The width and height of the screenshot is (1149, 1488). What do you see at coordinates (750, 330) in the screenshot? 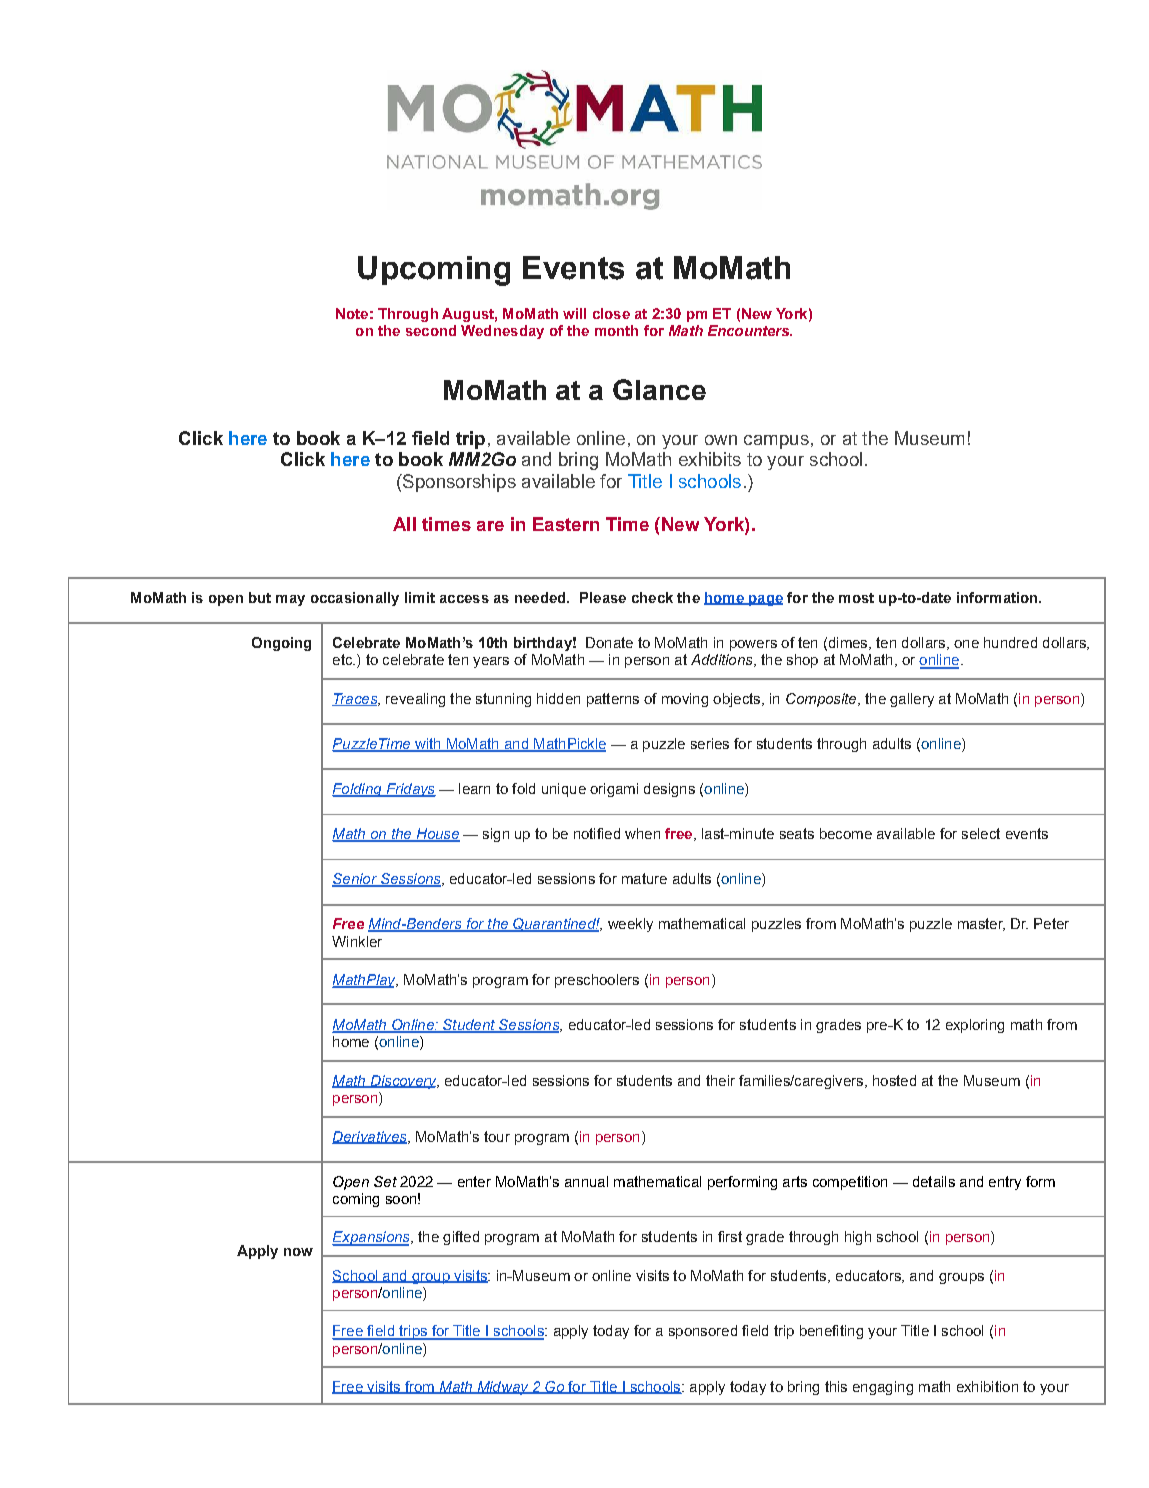
I see `Encounters` at bounding box center [750, 330].
